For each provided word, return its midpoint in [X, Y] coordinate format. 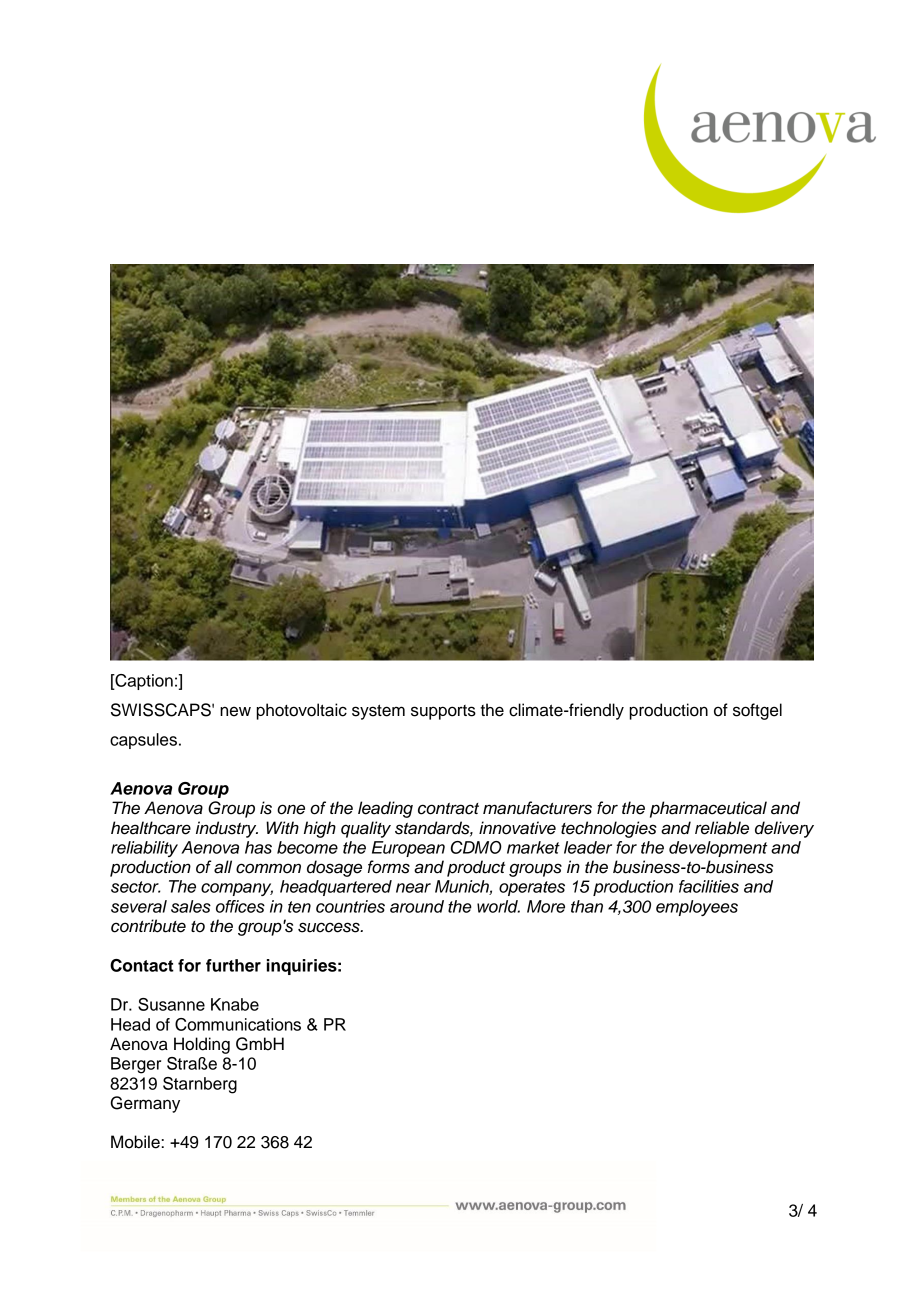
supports [443, 712]
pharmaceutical [708, 809]
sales [191, 906]
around [417, 906]
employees [697, 908]
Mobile [136, 1142]
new [235, 711]
